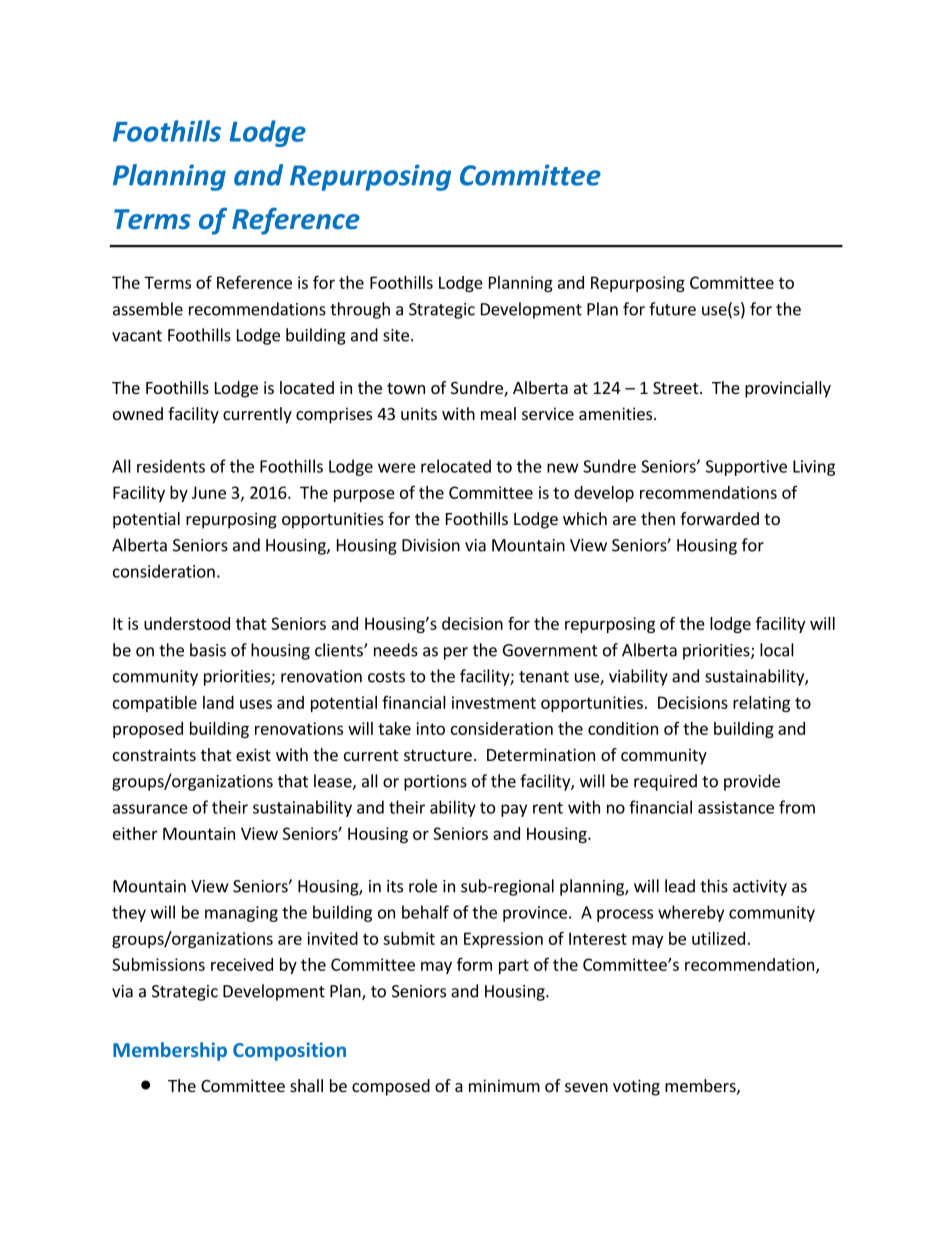  Describe the element at coordinates (137, 336) in the screenshot. I see `vacant` at that location.
